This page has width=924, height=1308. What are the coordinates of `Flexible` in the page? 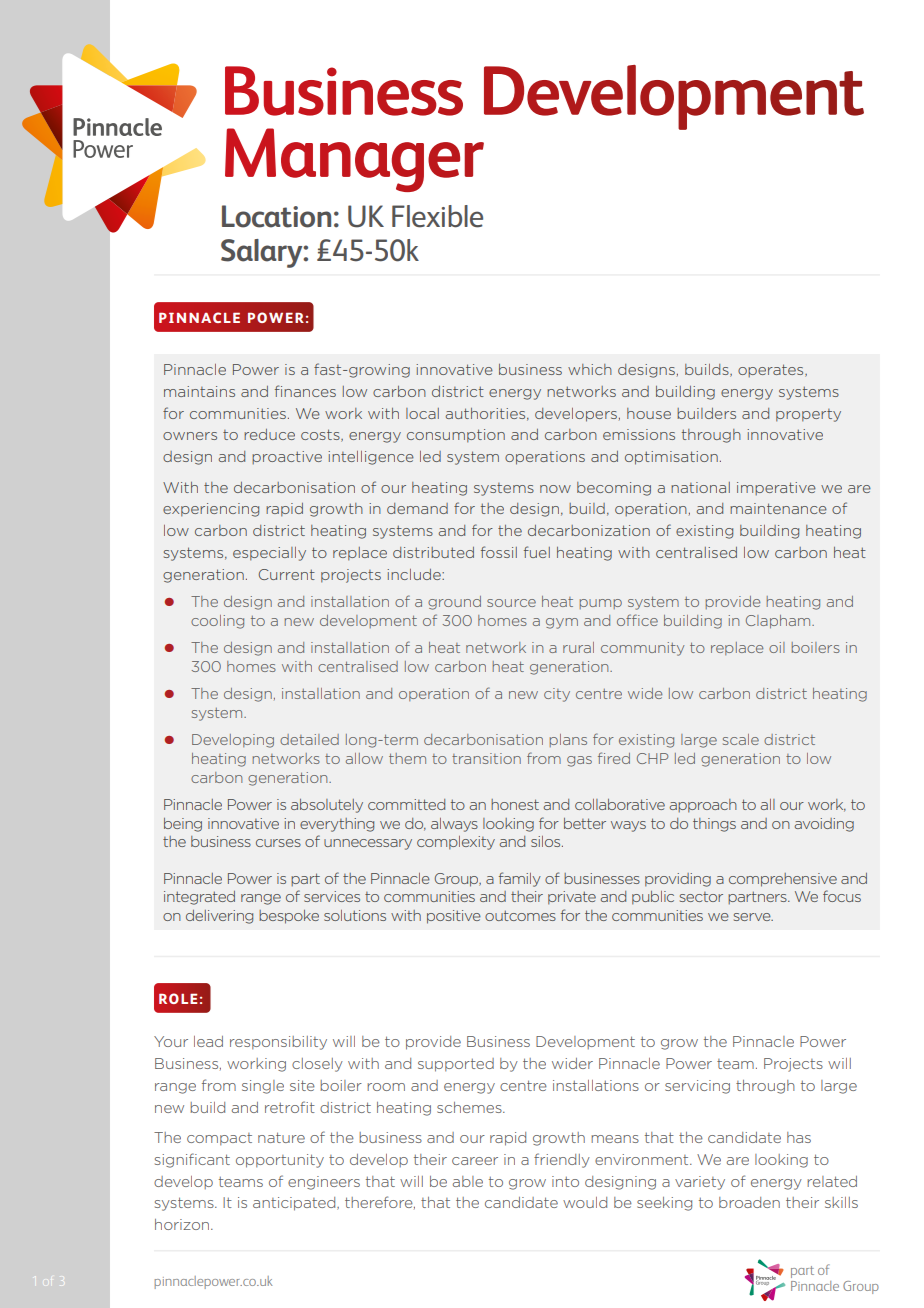 It's located at (437, 216).
